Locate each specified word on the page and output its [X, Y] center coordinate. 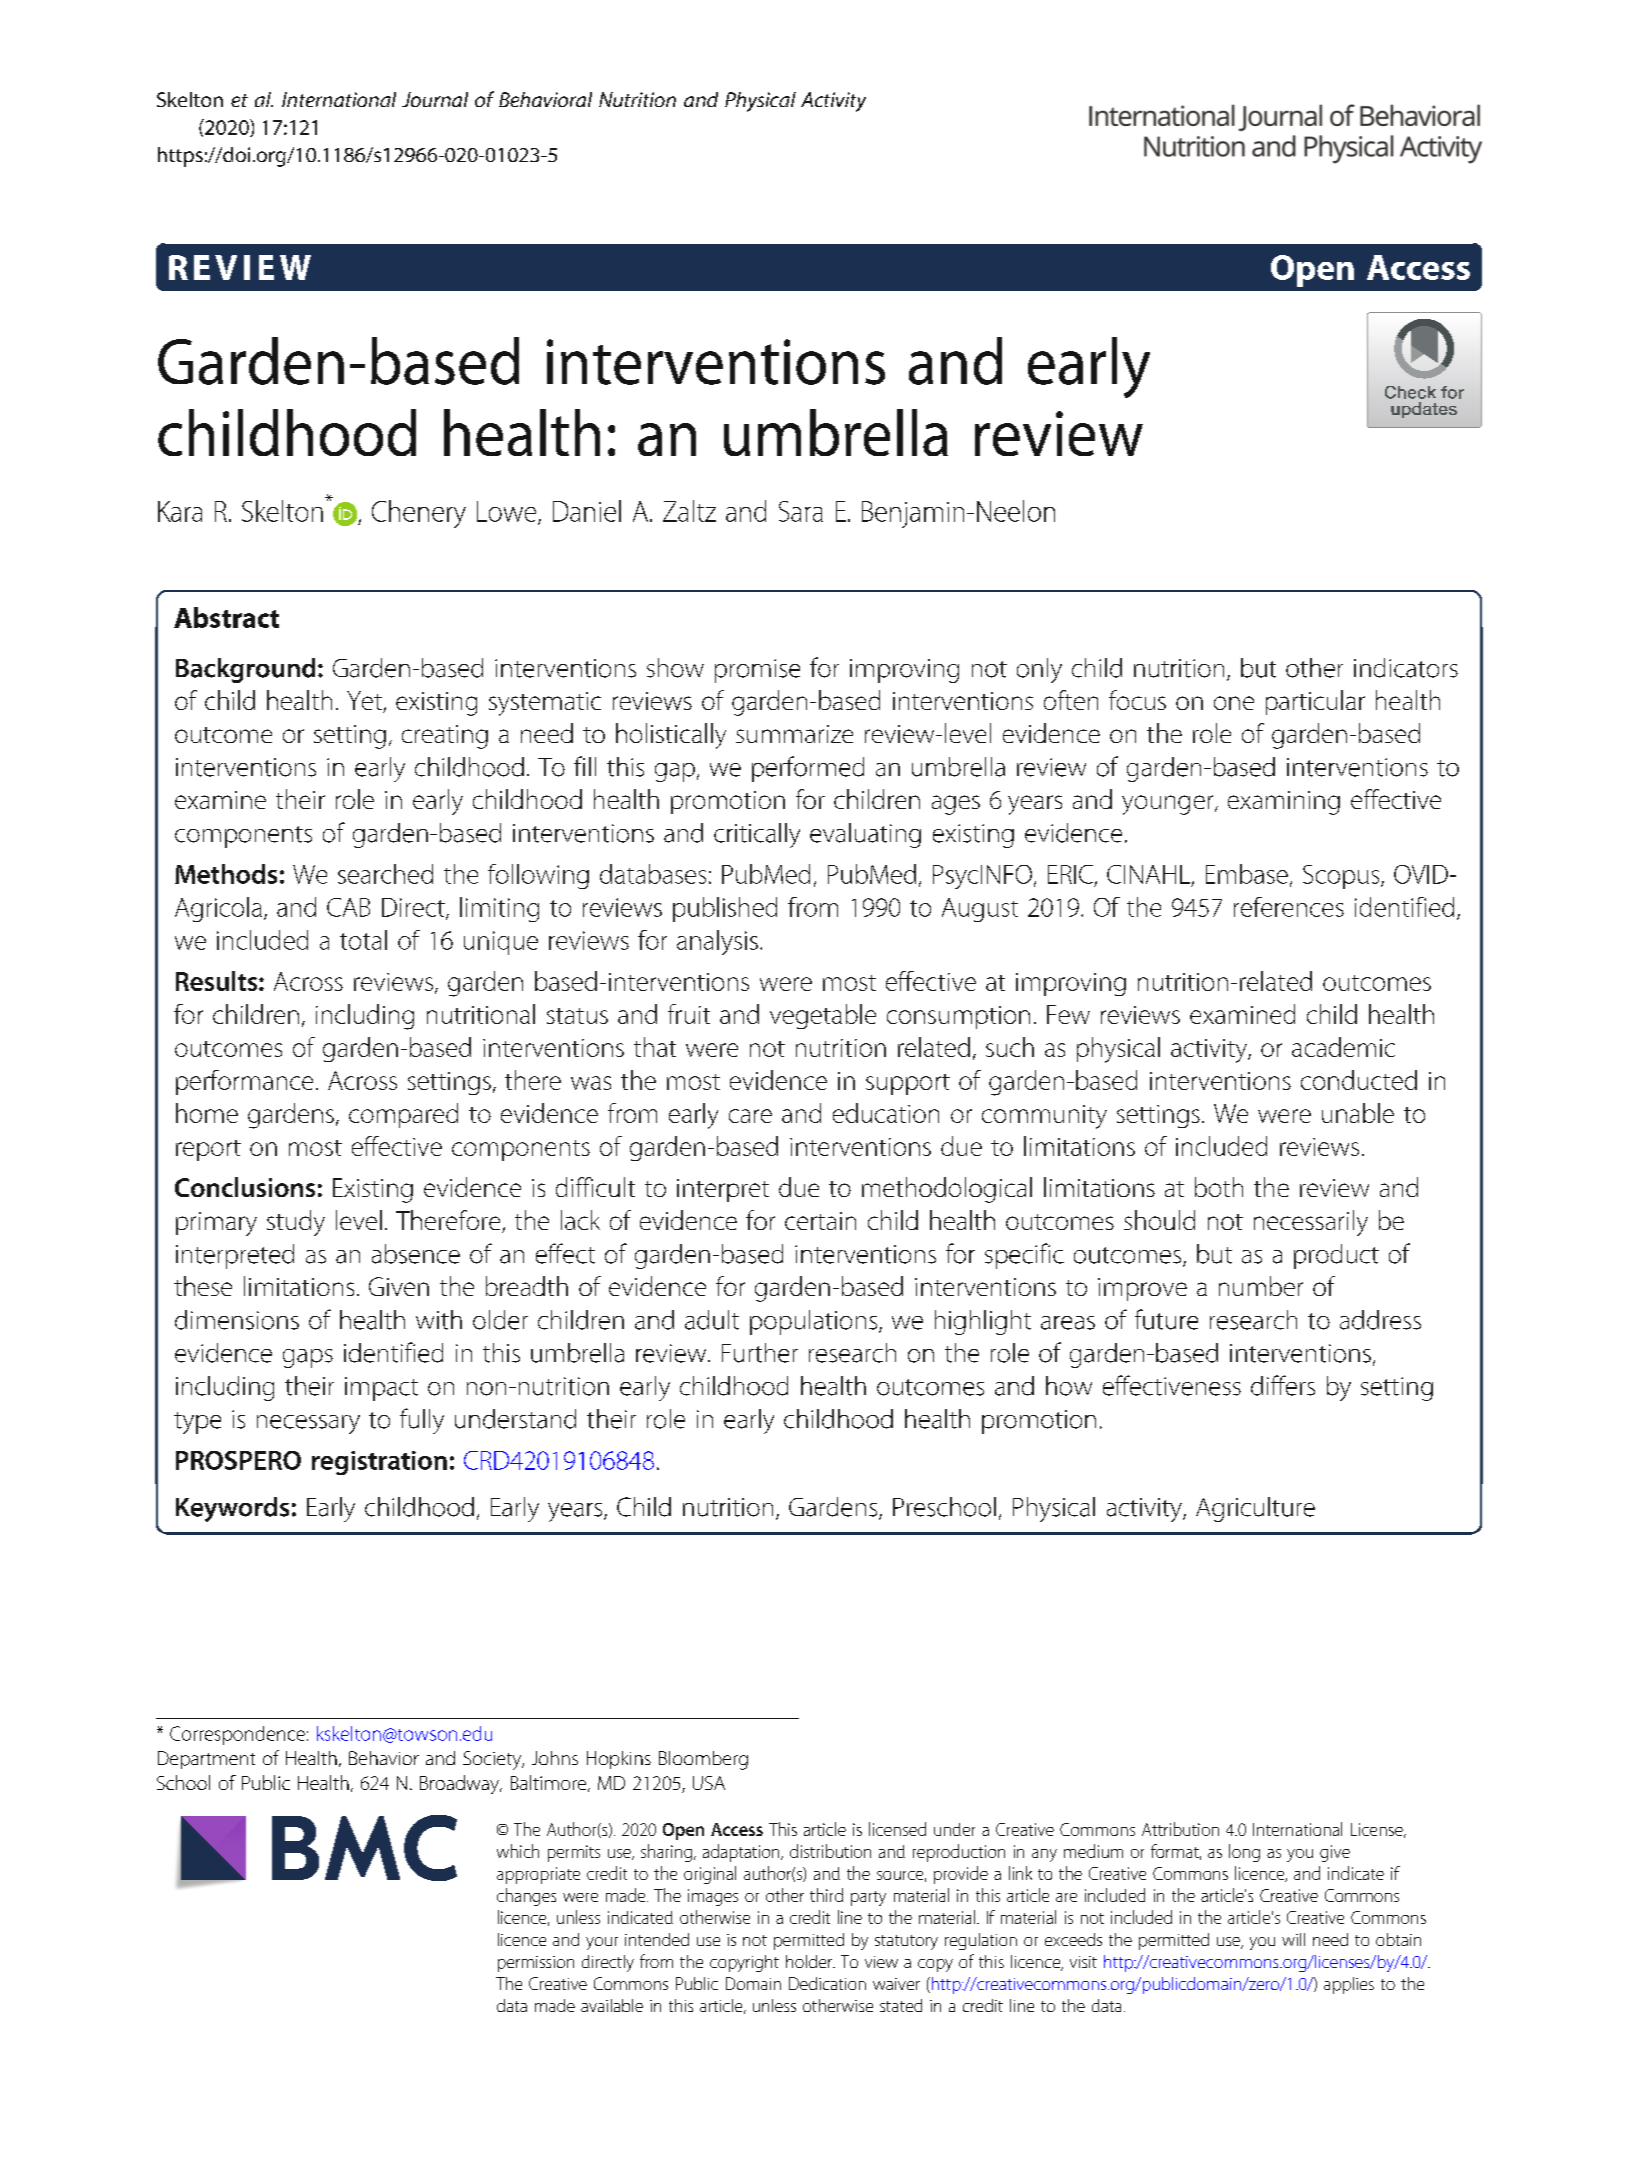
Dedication [827, 1983]
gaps [308, 1358]
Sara [801, 511]
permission [536, 1964]
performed [808, 769]
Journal [435, 99]
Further [760, 1353]
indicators [1406, 668]
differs [1283, 1385]
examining [1284, 803]
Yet [365, 702]
